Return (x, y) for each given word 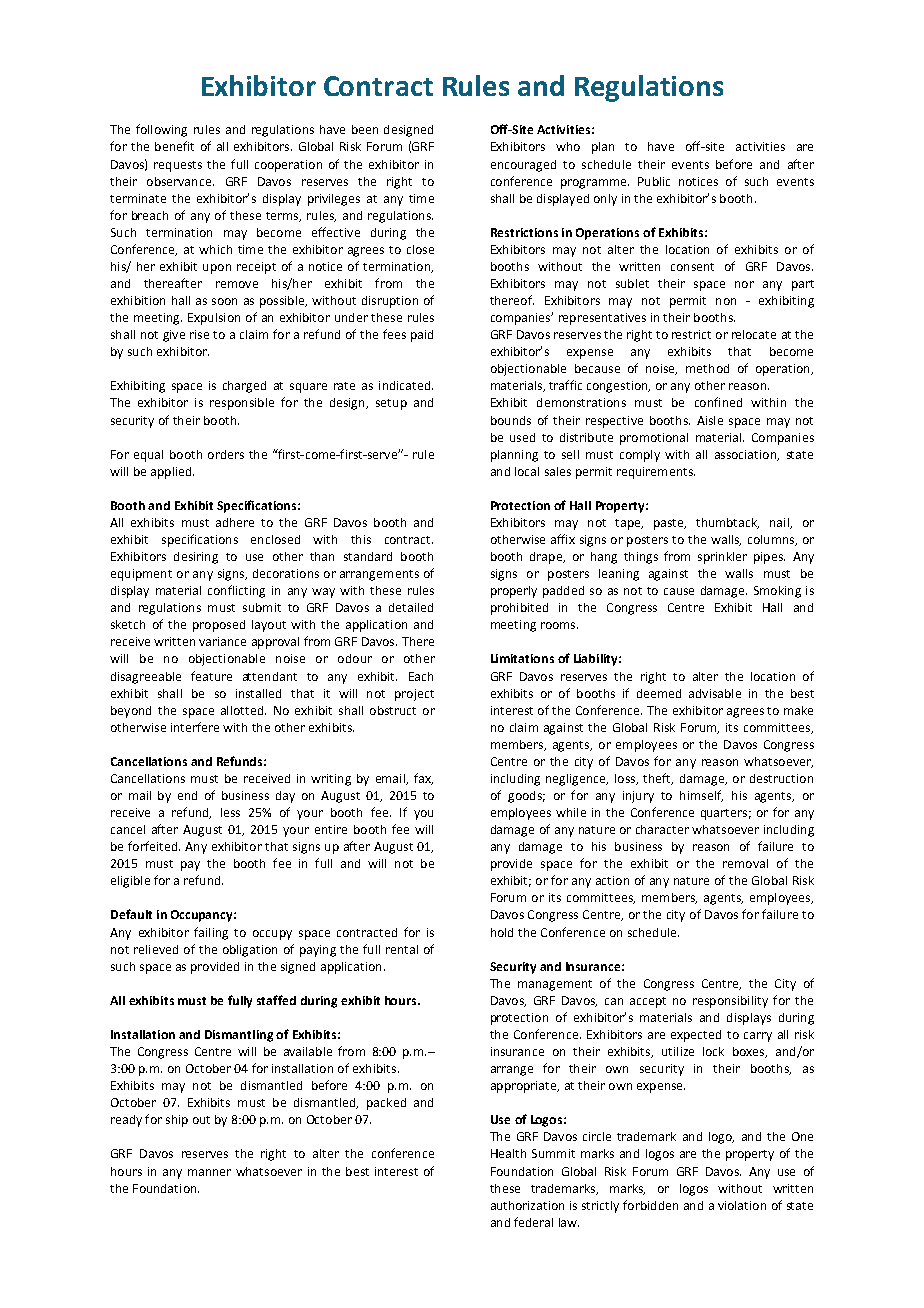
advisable (715, 693)
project (414, 695)
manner (209, 1172)
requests (178, 166)
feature (211, 676)
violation (742, 1205)
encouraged (523, 166)
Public (654, 181)
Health (508, 1153)
